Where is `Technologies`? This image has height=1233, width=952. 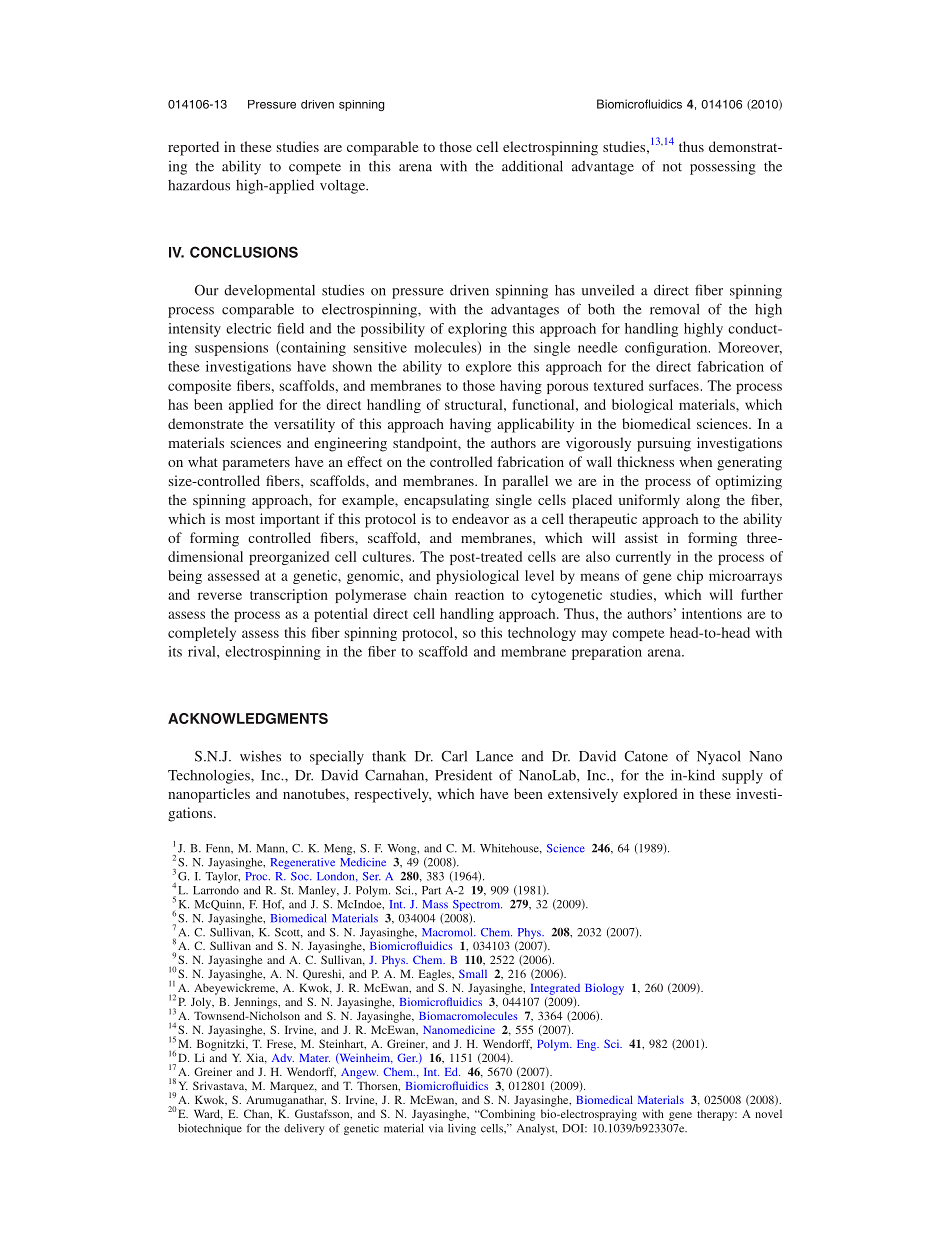
Technologies is located at coordinates (210, 777).
